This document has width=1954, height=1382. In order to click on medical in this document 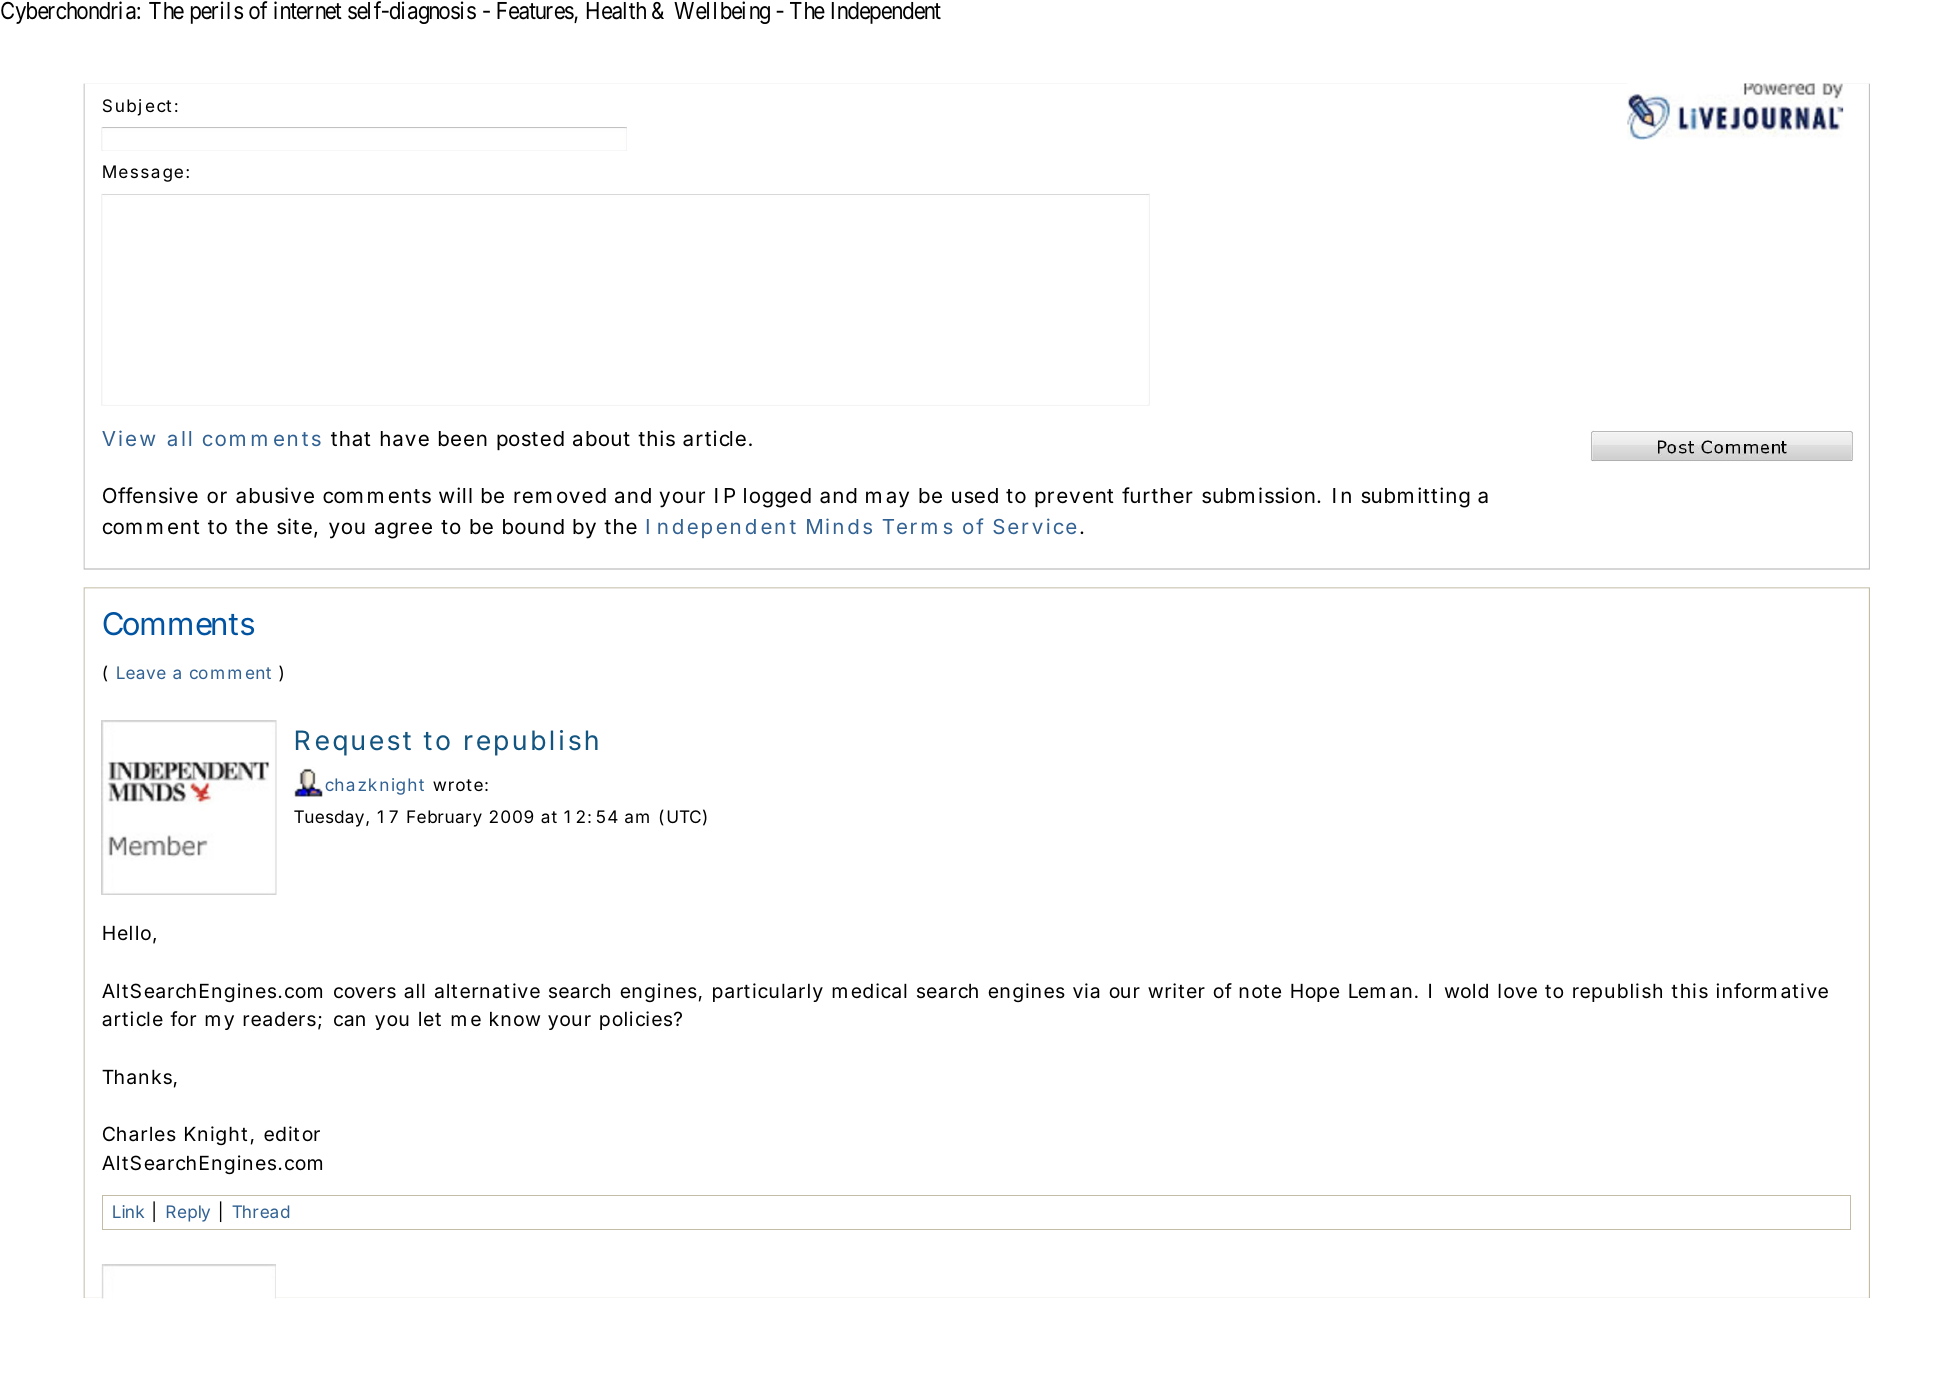, I will do `click(869, 991)`.
